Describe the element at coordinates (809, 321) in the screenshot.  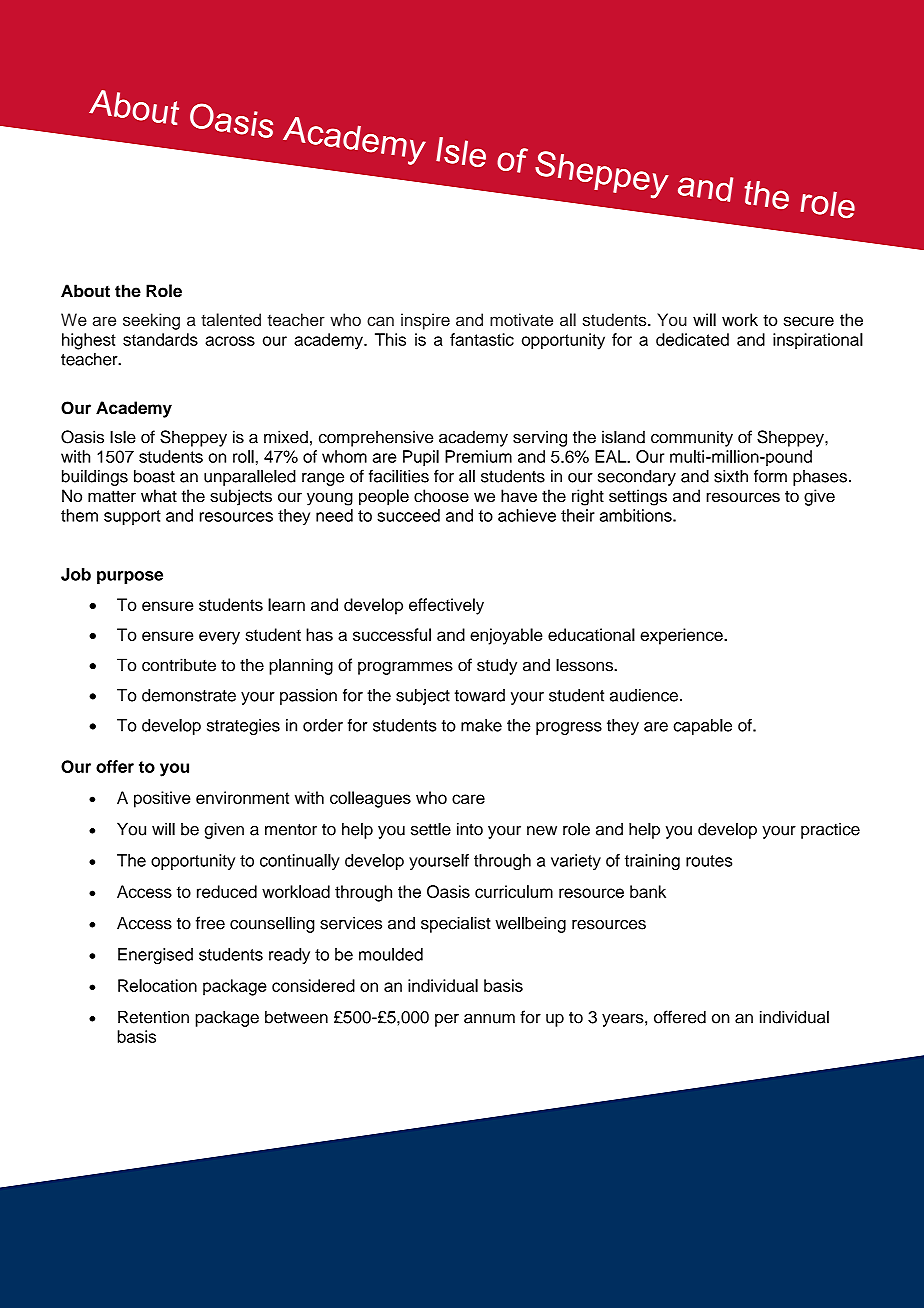
I see `secure` at that location.
